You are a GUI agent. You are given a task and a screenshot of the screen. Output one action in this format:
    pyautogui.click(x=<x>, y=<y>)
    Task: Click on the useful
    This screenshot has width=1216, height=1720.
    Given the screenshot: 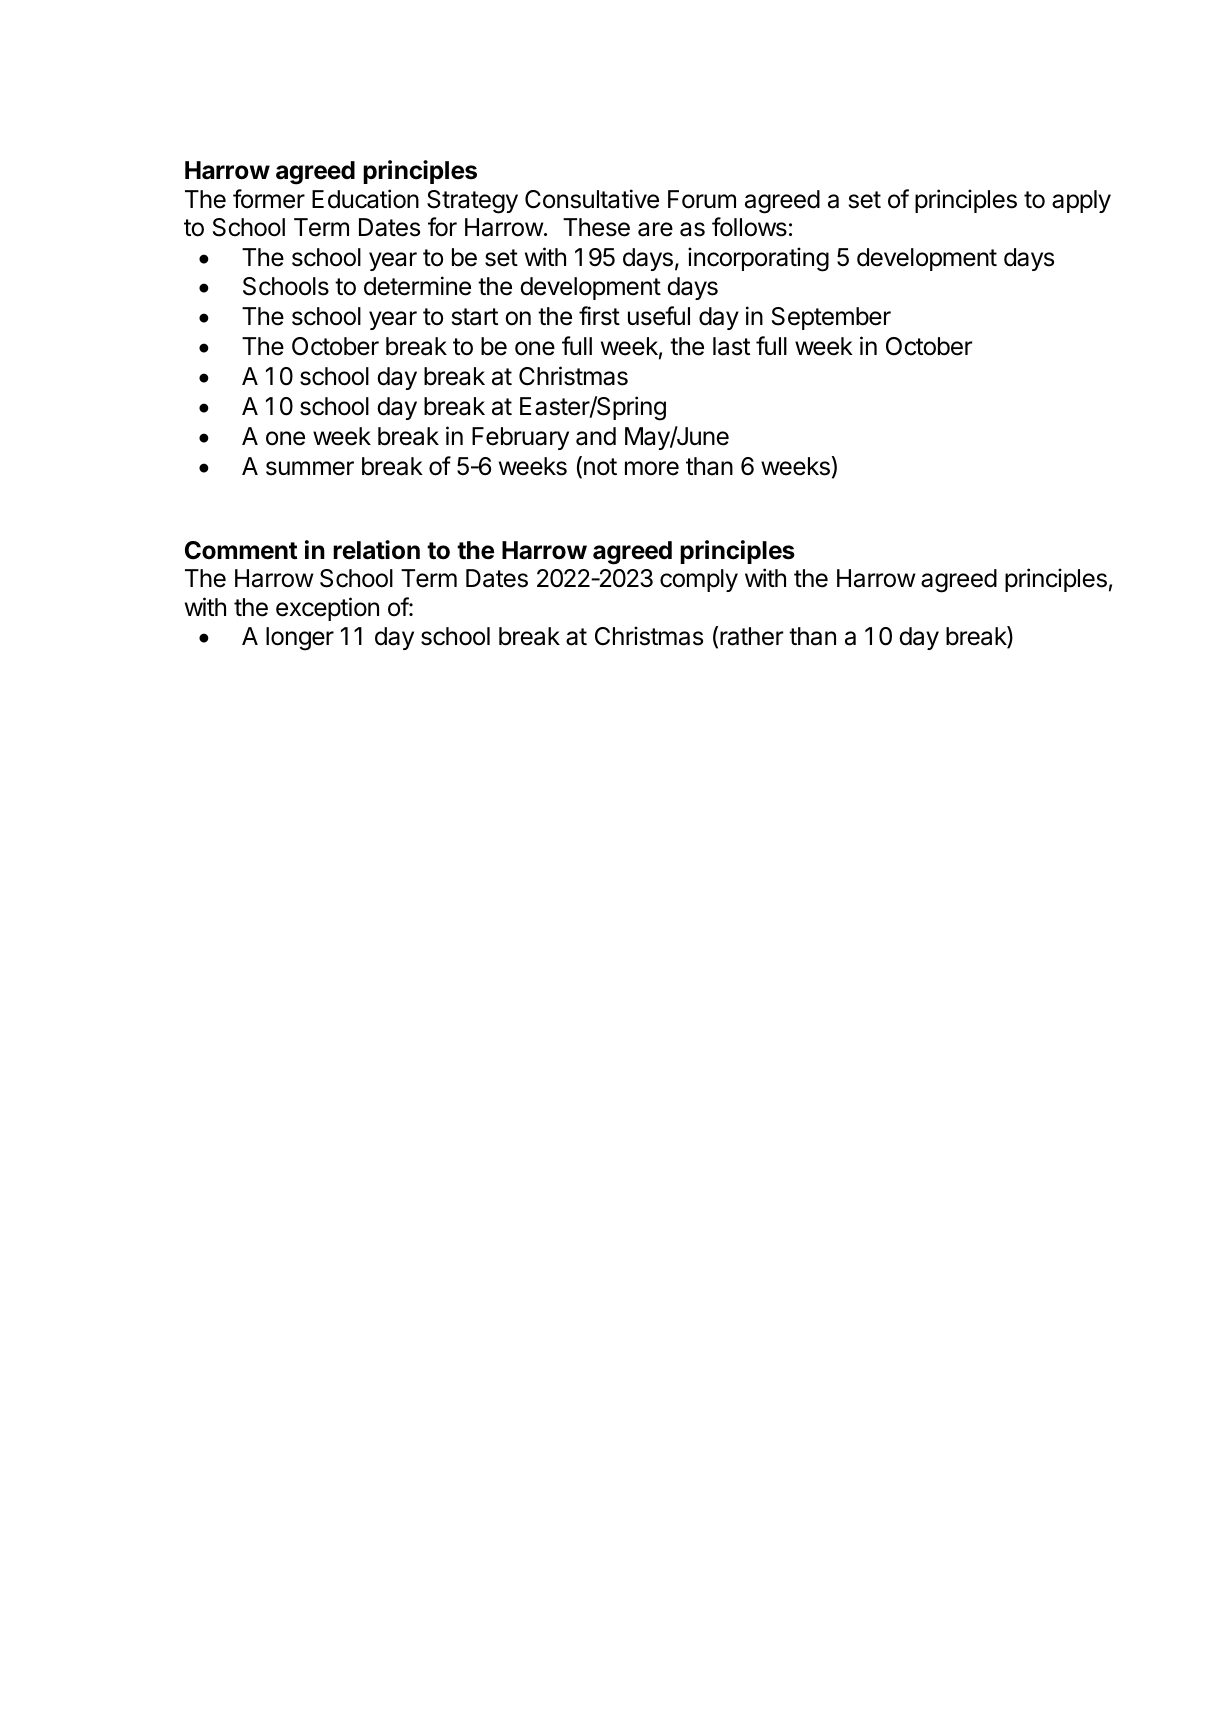 What is the action you would take?
    pyautogui.click(x=659, y=316)
